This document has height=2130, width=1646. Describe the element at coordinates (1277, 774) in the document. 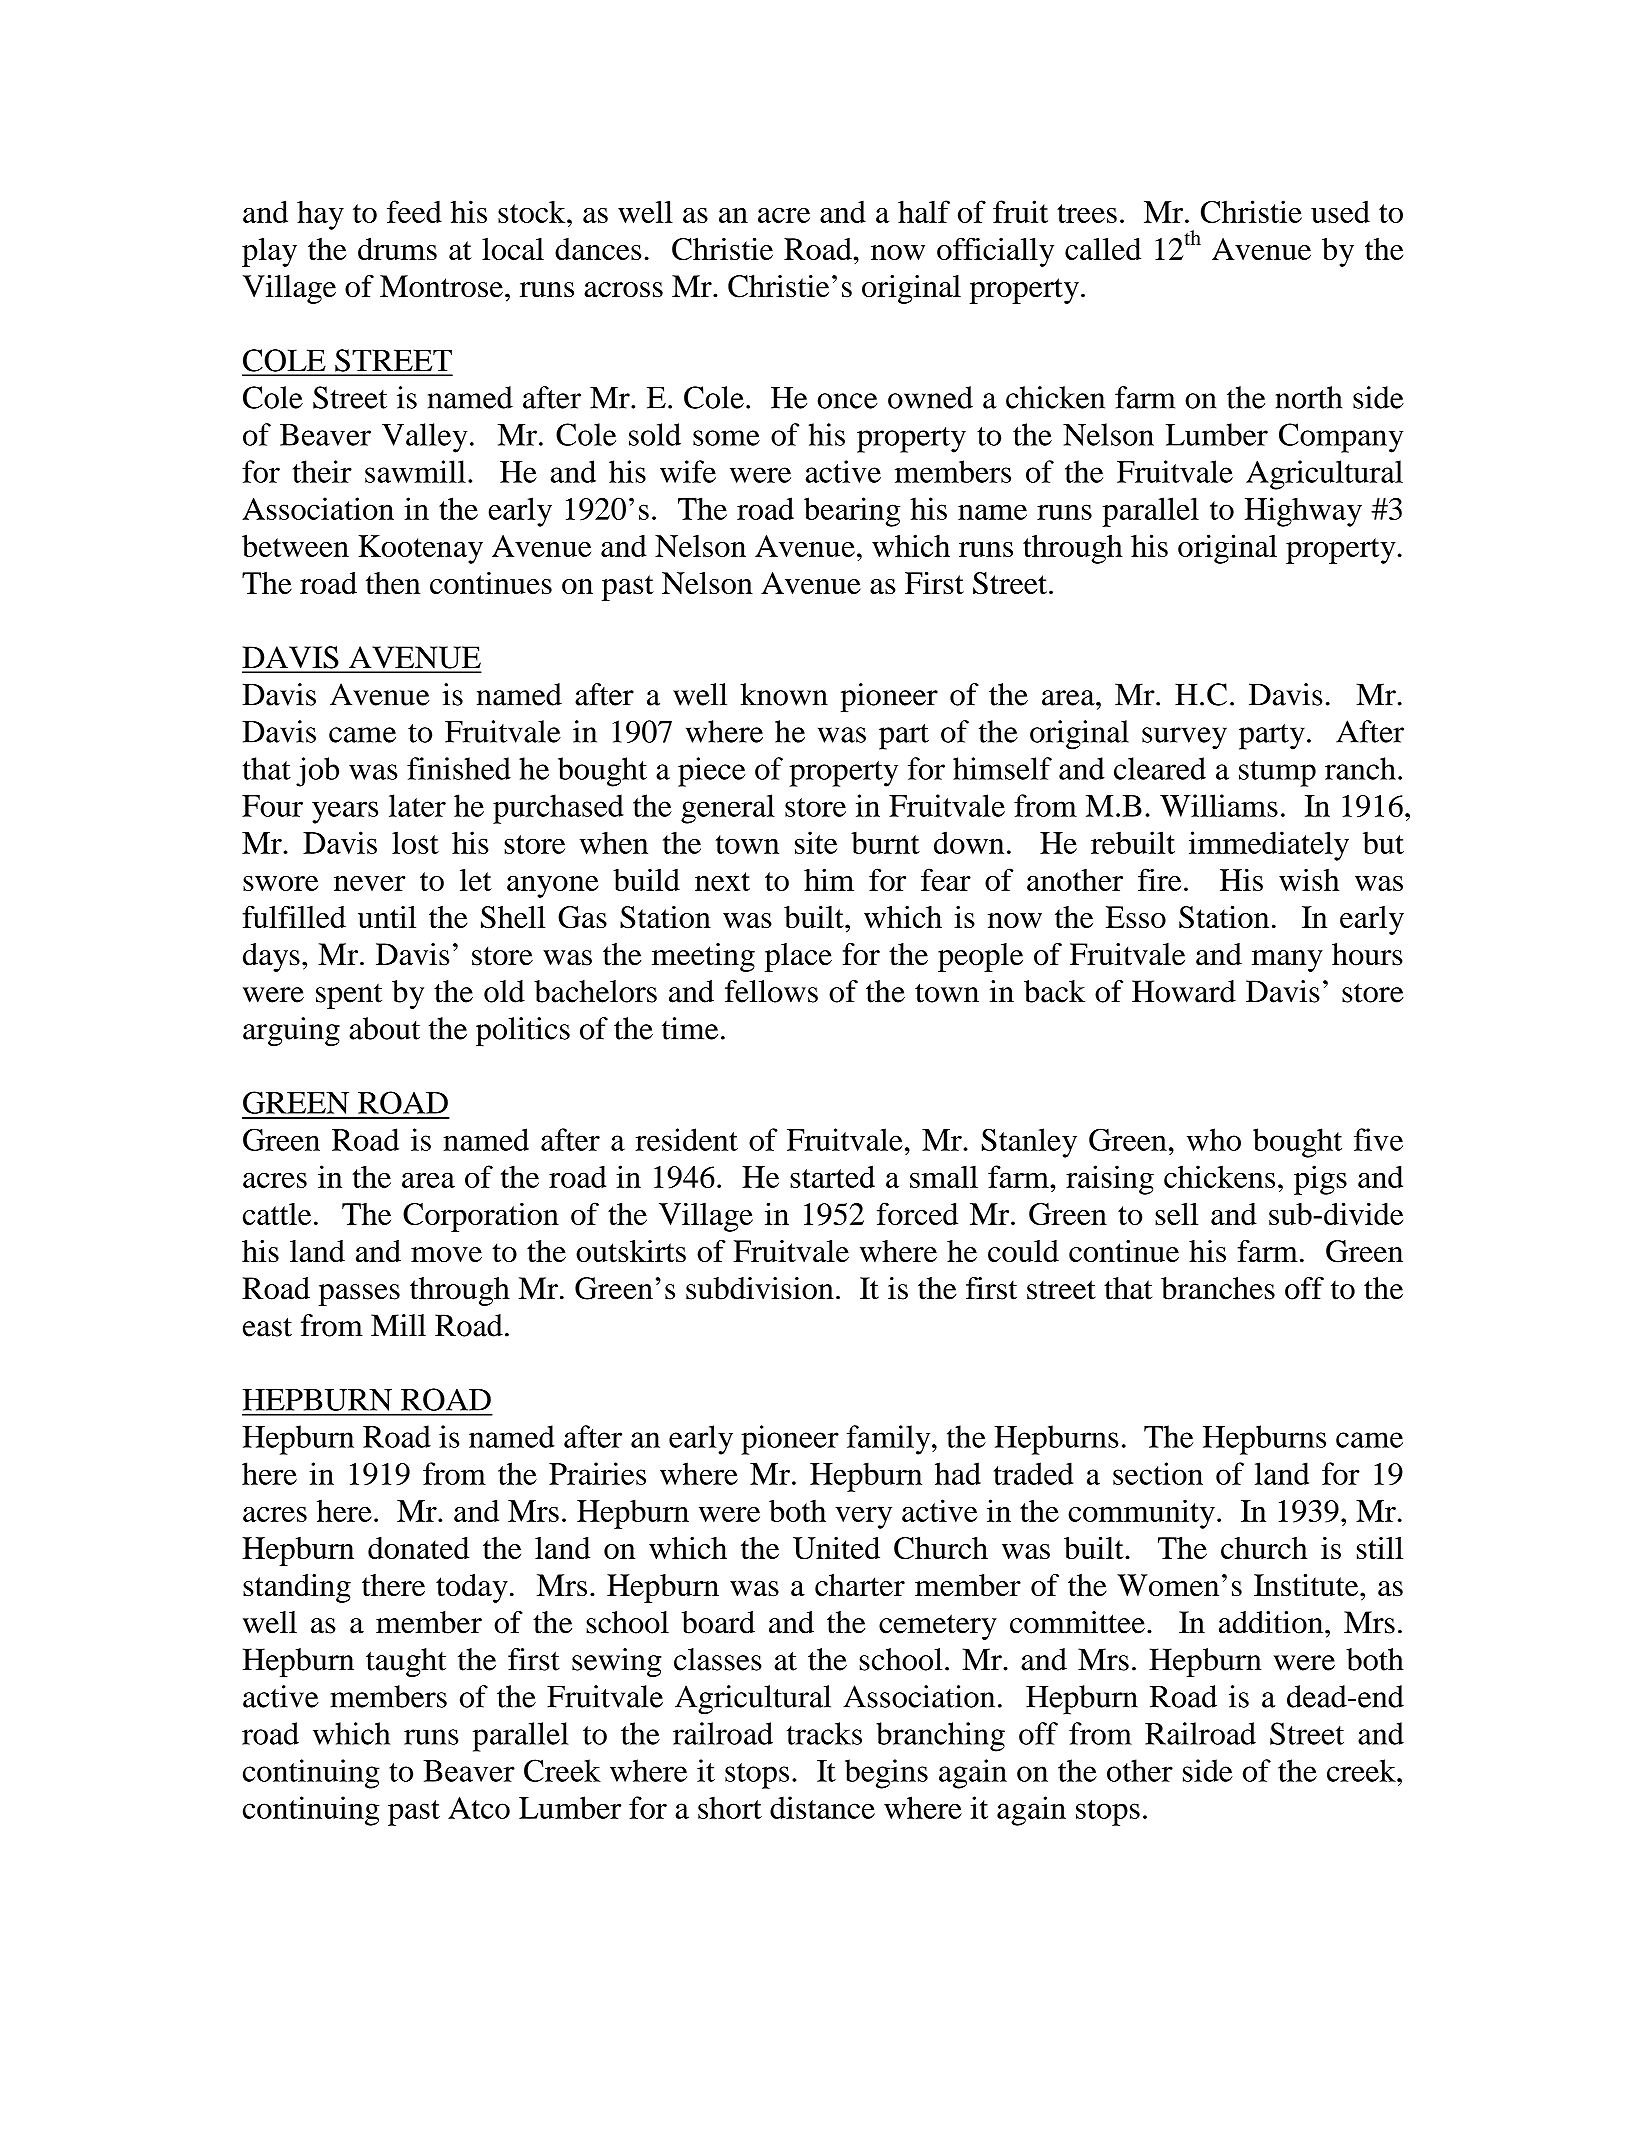

I see `stump` at that location.
